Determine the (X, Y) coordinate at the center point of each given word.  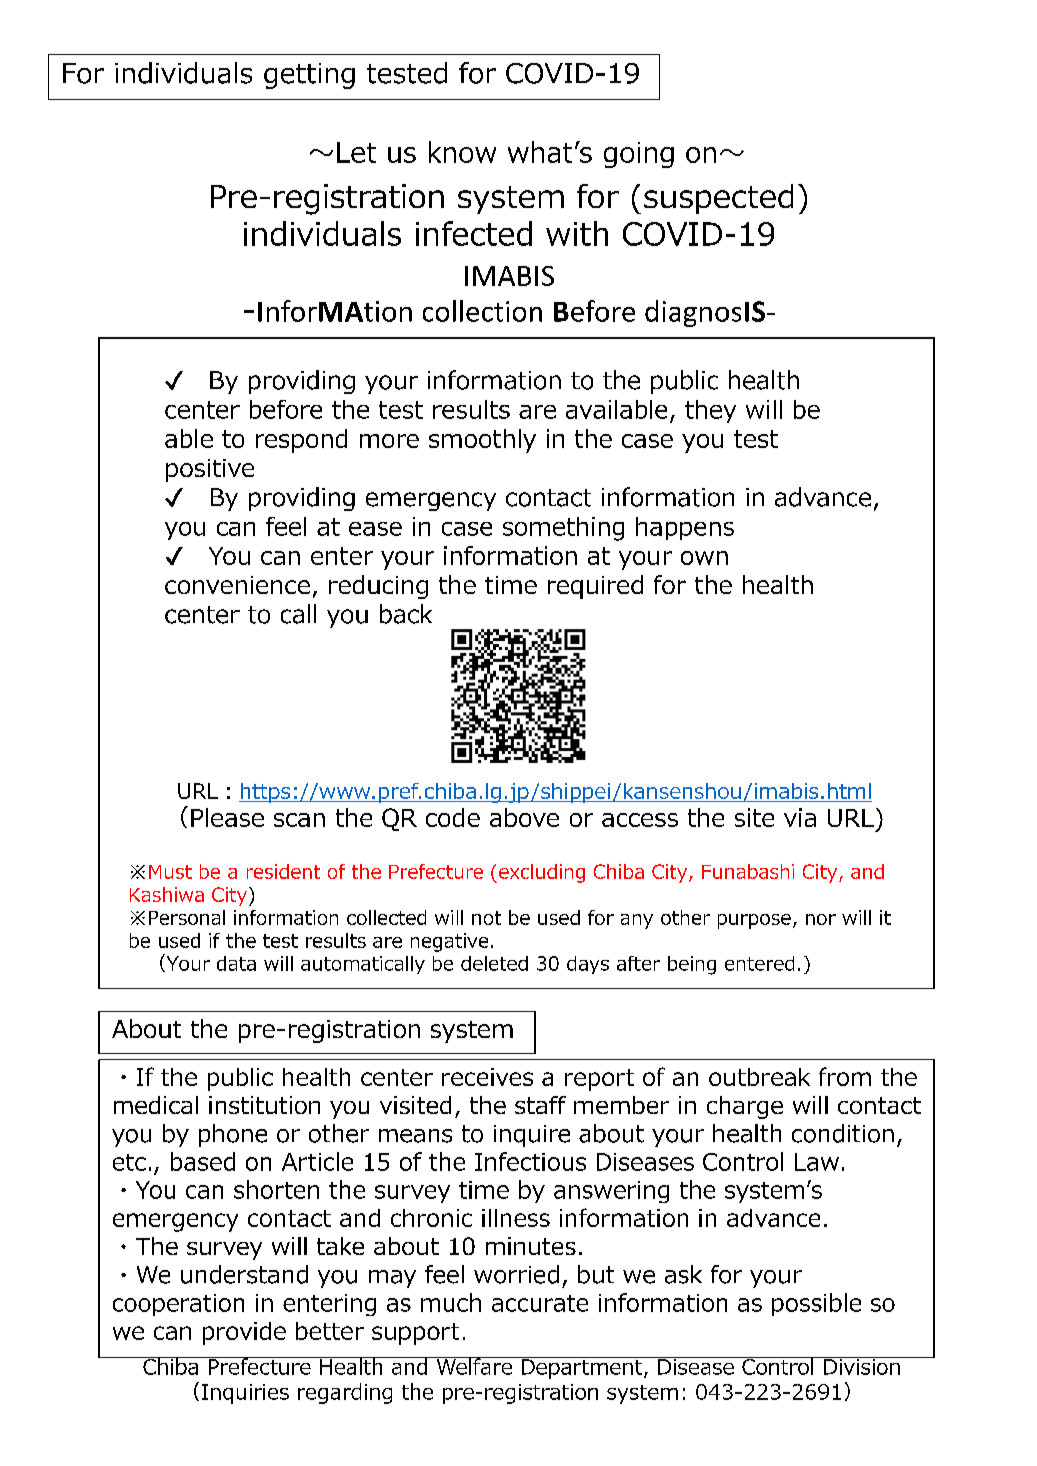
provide (244, 1333)
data (236, 963)
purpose (754, 921)
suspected (718, 199)
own (704, 558)
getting (309, 76)
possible (816, 1304)
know (462, 152)
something (563, 529)
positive (210, 470)
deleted (494, 963)
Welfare (474, 1366)
